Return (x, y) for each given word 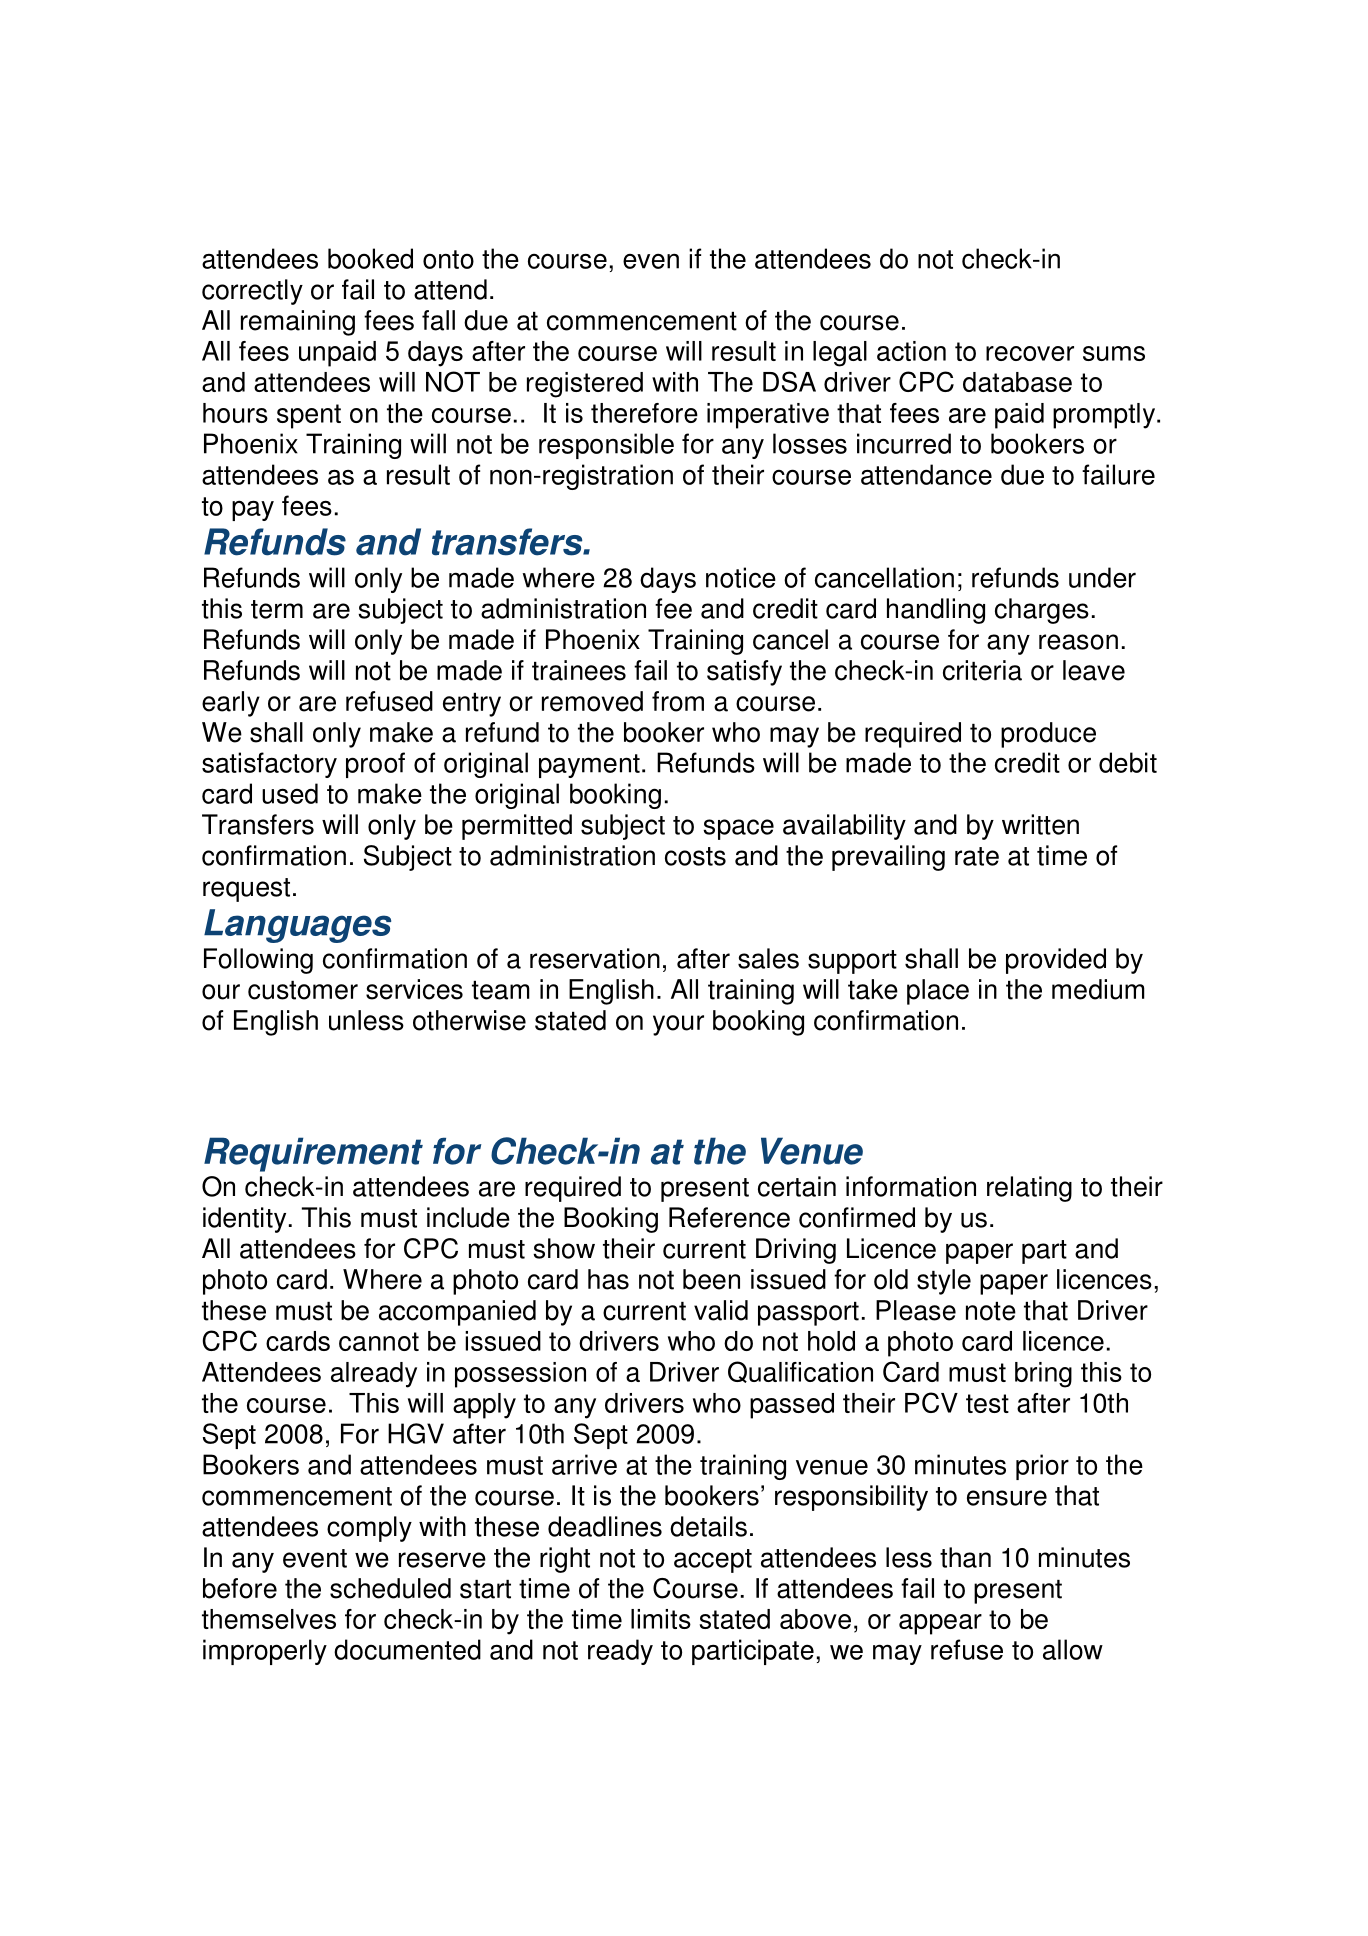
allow (1073, 1649)
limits (661, 1619)
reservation (595, 958)
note (991, 1311)
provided (1056, 961)
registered (585, 385)
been (711, 1279)
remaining (298, 323)
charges (1042, 611)
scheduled (390, 1588)
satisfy (744, 673)
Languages (297, 926)
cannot (379, 1341)
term (277, 609)
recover (1030, 353)
